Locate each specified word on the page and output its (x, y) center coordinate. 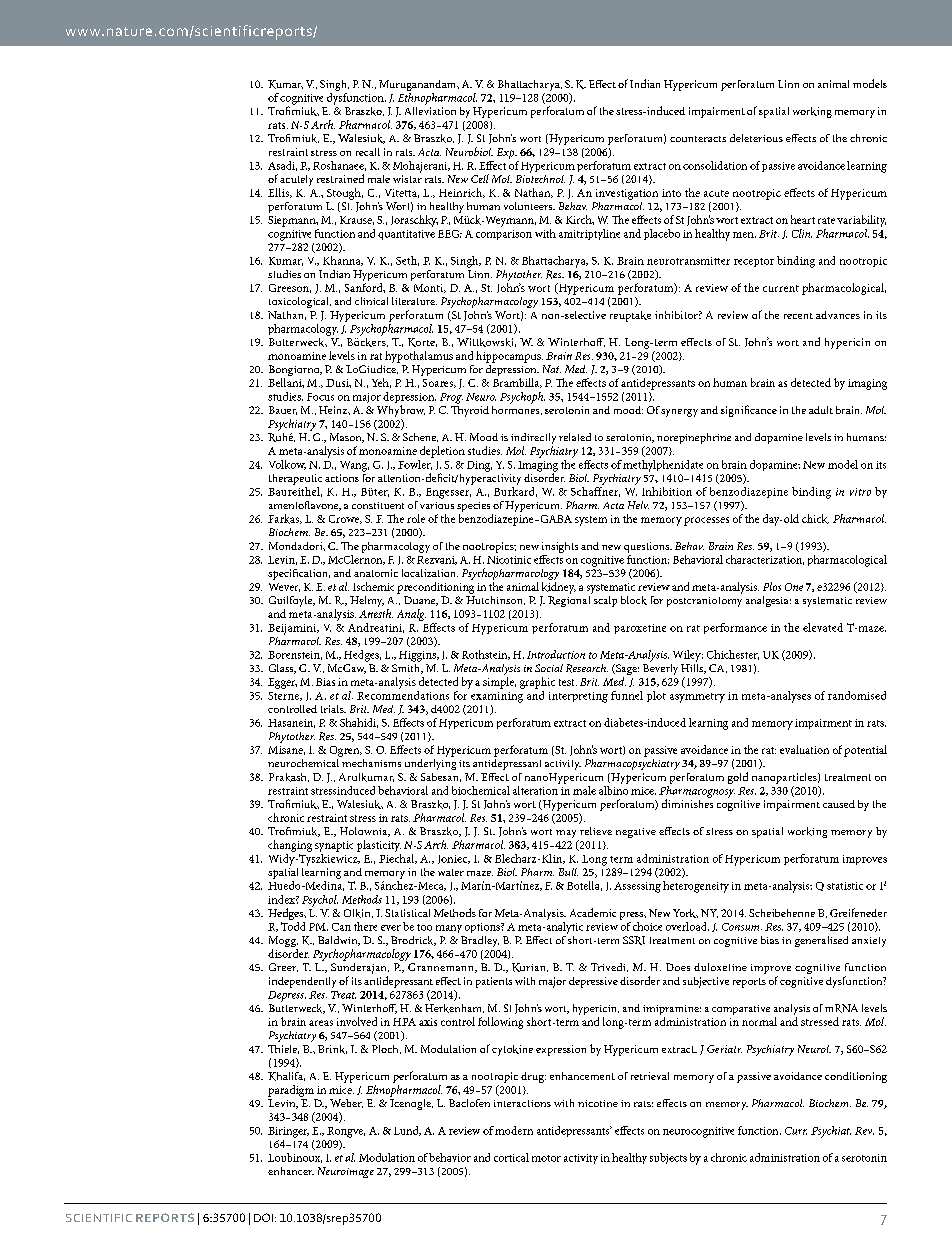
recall (368, 152)
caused (839, 804)
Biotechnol (540, 177)
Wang (354, 466)
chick (815, 519)
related (575, 437)
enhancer (291, 1171)
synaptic (334, 846)
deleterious (756, 138)
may (567, 835)
